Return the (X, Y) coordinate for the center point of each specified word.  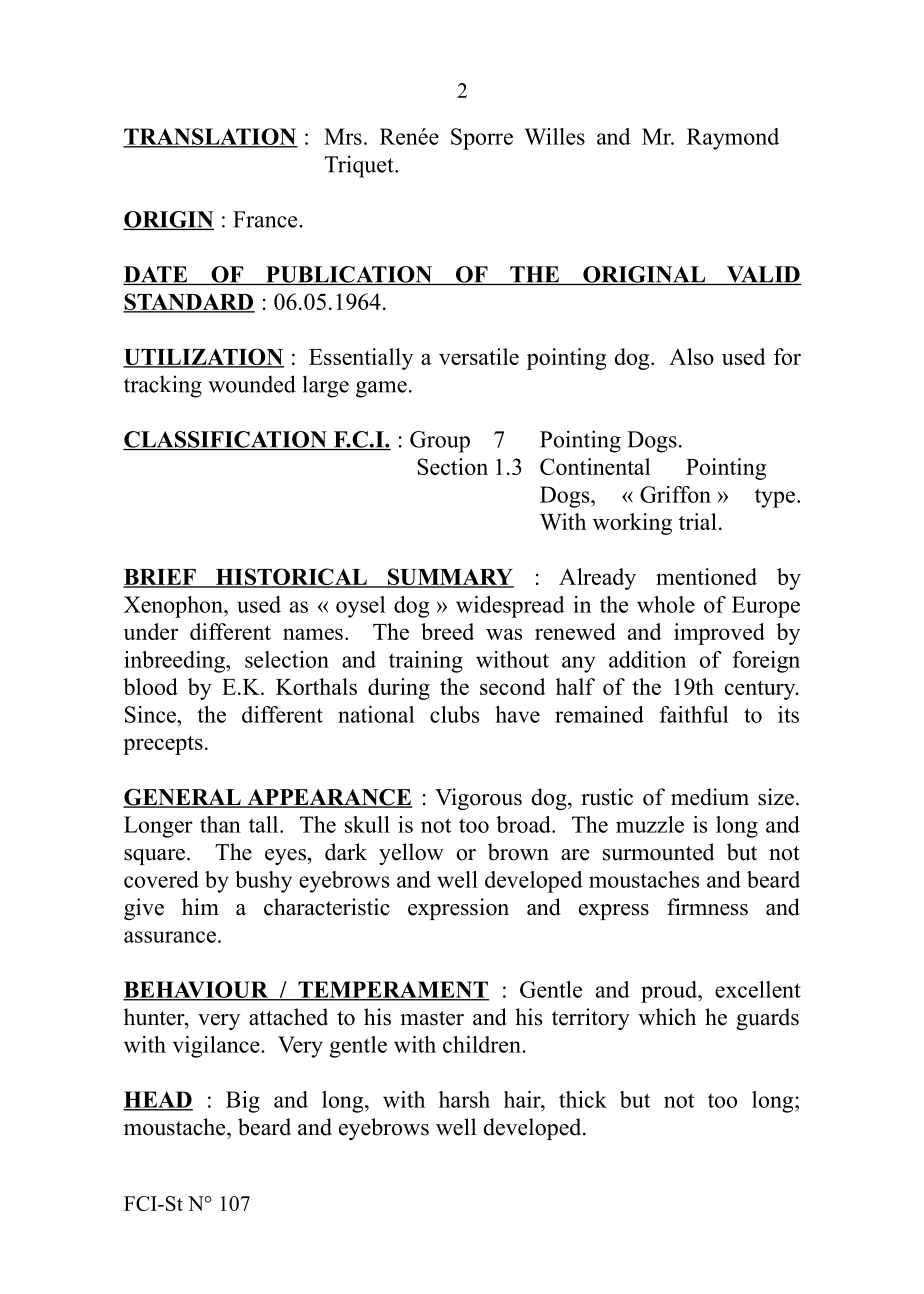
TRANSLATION (210, 137)
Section (452, 466)
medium (710, 797)
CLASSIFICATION (226, 440)
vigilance (217, 1047)
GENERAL (183, 798)
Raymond (733, 139)
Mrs (343, 136)
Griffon (675, 494)
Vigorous (478, 799)
